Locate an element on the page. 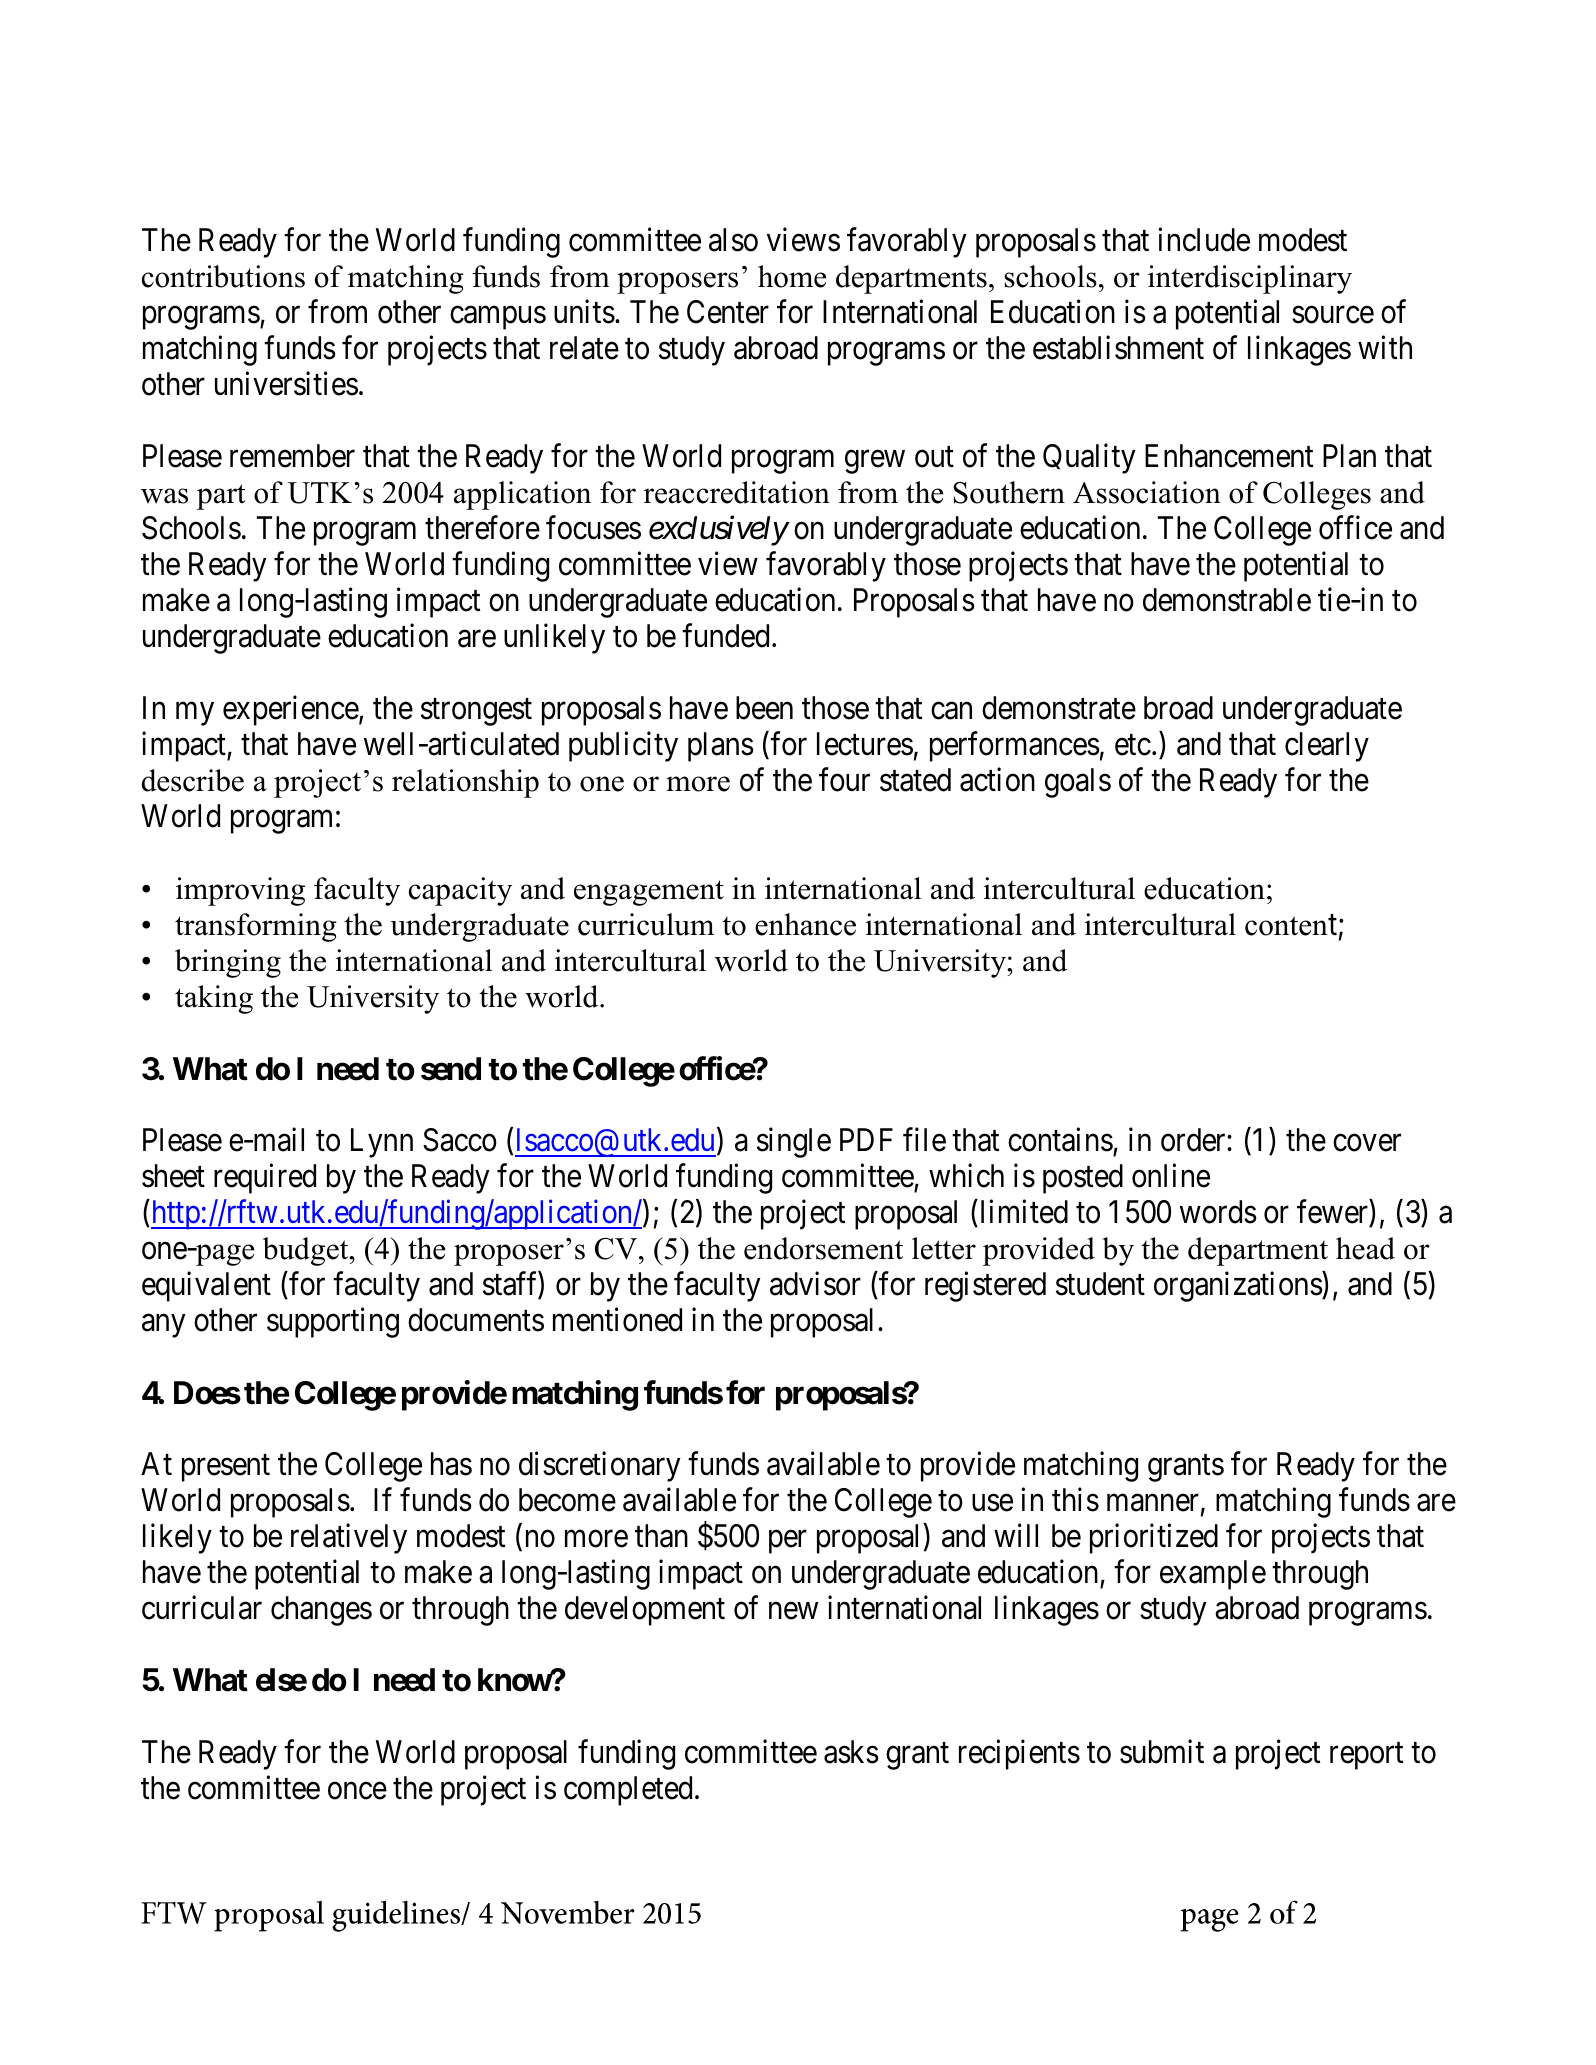 This image has width=1596, height=2065. completed is located at coordinates (628, 1791).
